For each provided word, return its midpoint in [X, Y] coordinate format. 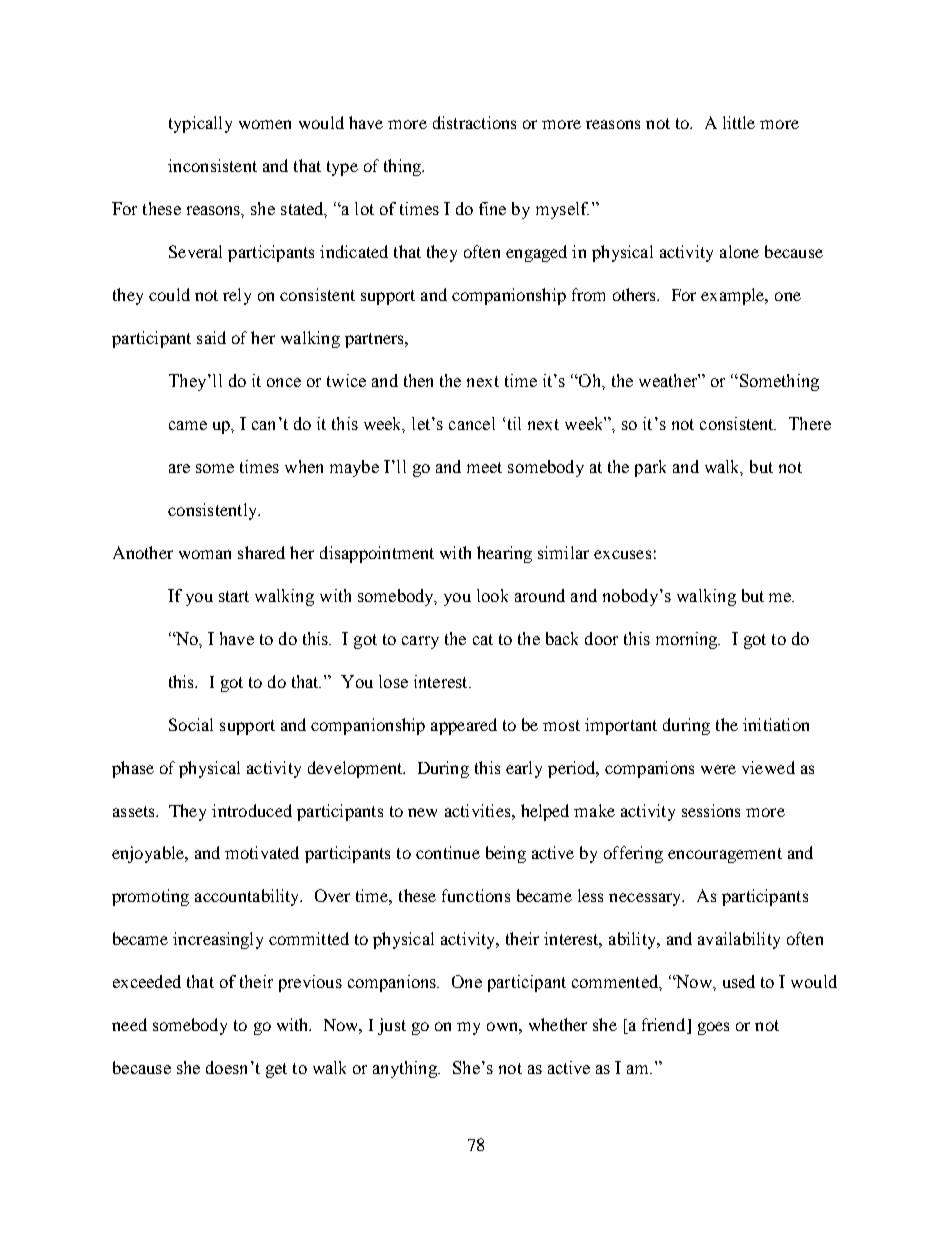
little [739, 122]
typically [200, 124]
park [650, 468]
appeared [464, 726]
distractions [474, 122]
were [718, 769]
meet [484, 467]
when [304, 466]
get [276, 1070]
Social [191, 724]
